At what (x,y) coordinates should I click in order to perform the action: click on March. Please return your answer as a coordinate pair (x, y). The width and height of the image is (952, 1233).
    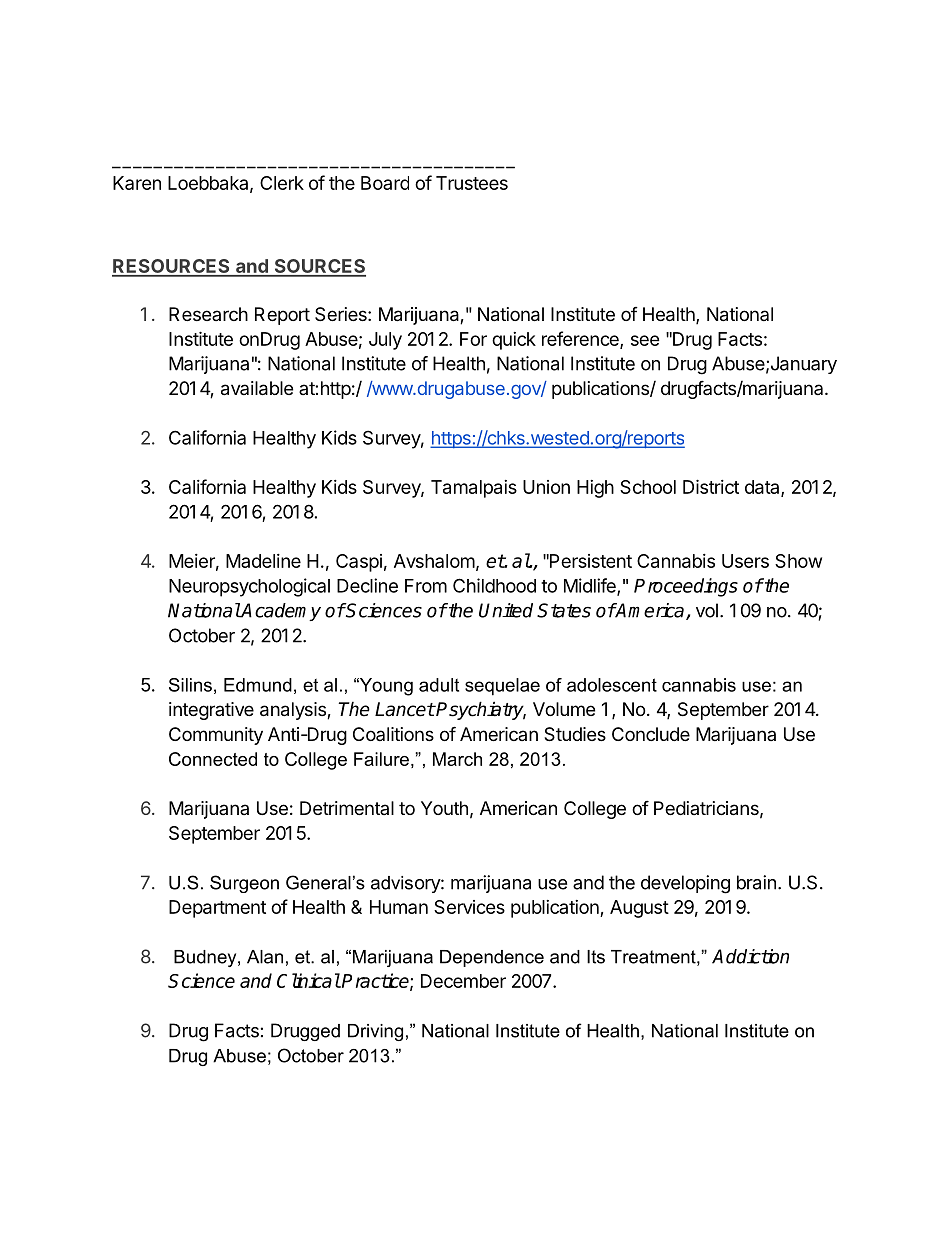
    Looking at the image, I should click on (457, 759).
